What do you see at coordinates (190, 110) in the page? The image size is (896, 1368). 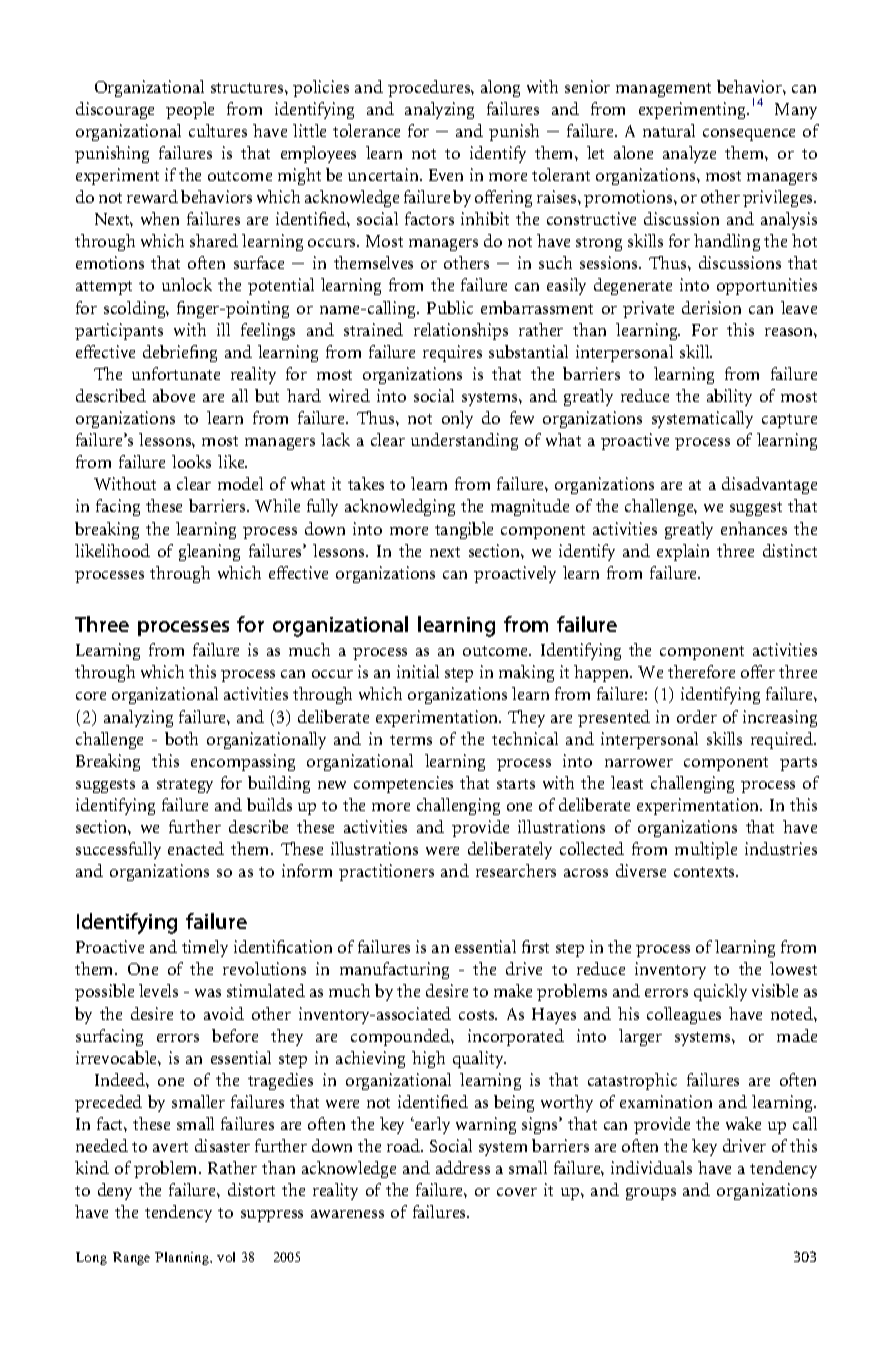 I see `people` at bounding box center [190, 110].
